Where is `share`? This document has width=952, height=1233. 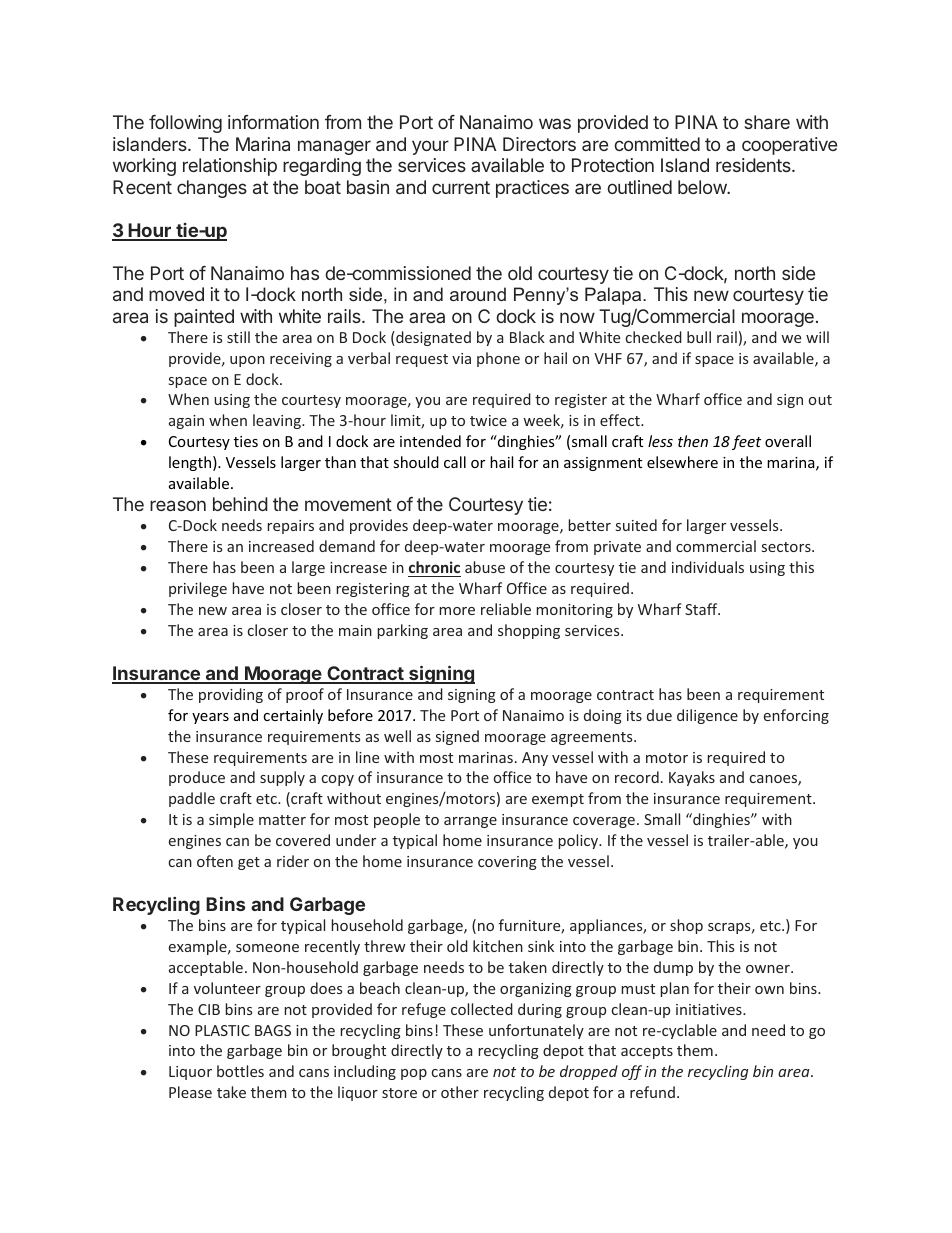
share is located at coordinates (767, 122).
